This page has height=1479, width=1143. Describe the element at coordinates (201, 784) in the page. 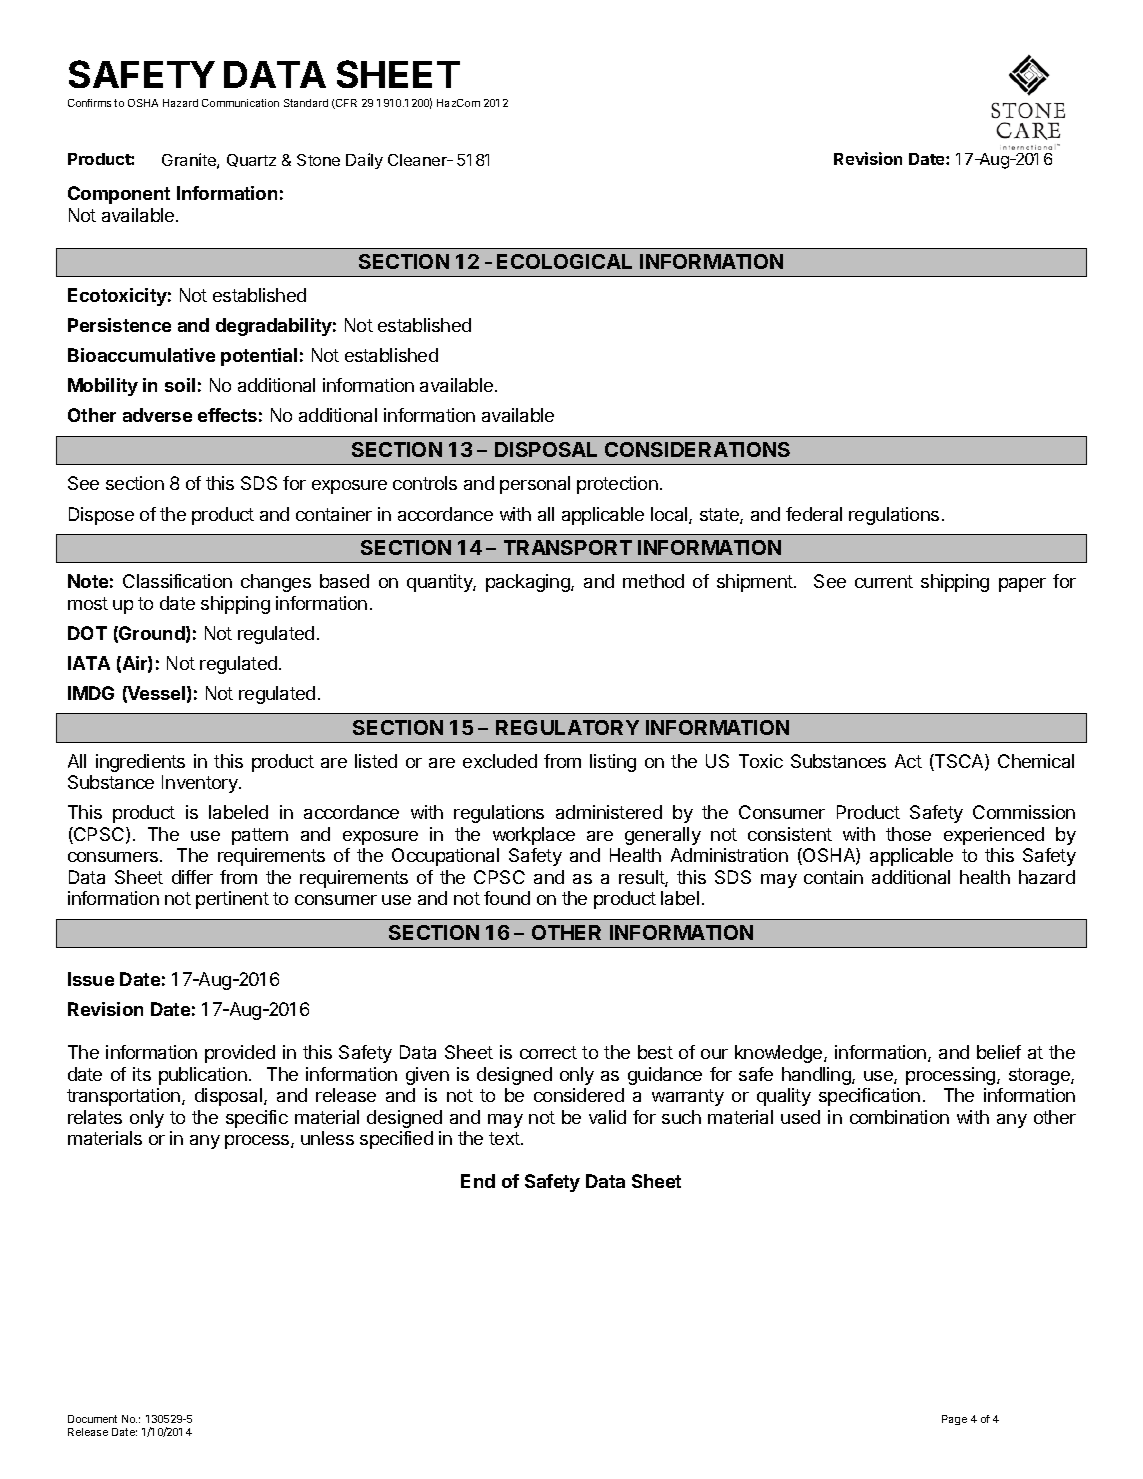

I see `Inventory` at that location.
